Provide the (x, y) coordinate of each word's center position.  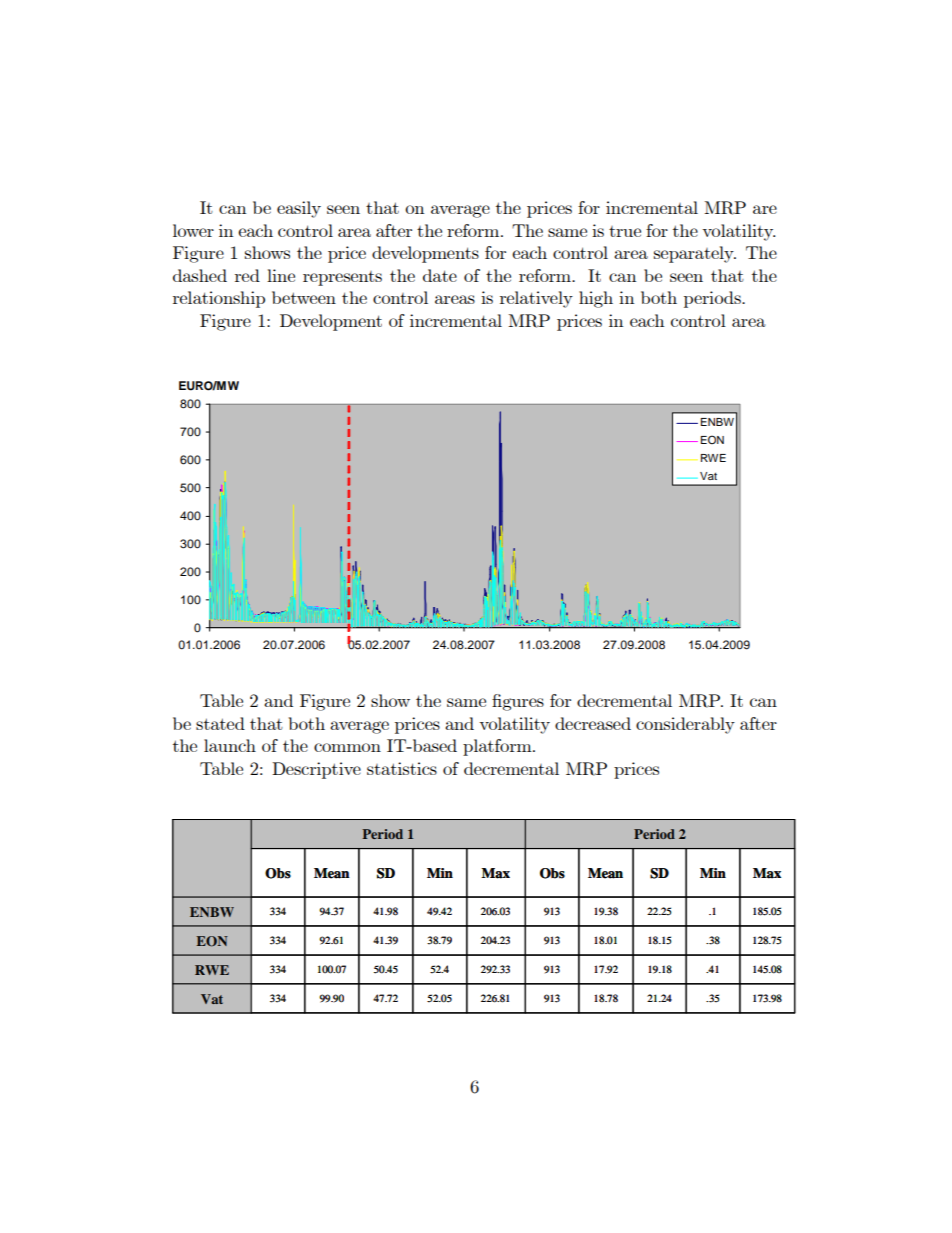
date (440, 275)
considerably (685, 725)
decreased (593, 723)
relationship (219, 299)
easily (299, 209)
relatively (536, 299)
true (625, 231)
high (596, 299)
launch (230, 745)
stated (220, 723)
